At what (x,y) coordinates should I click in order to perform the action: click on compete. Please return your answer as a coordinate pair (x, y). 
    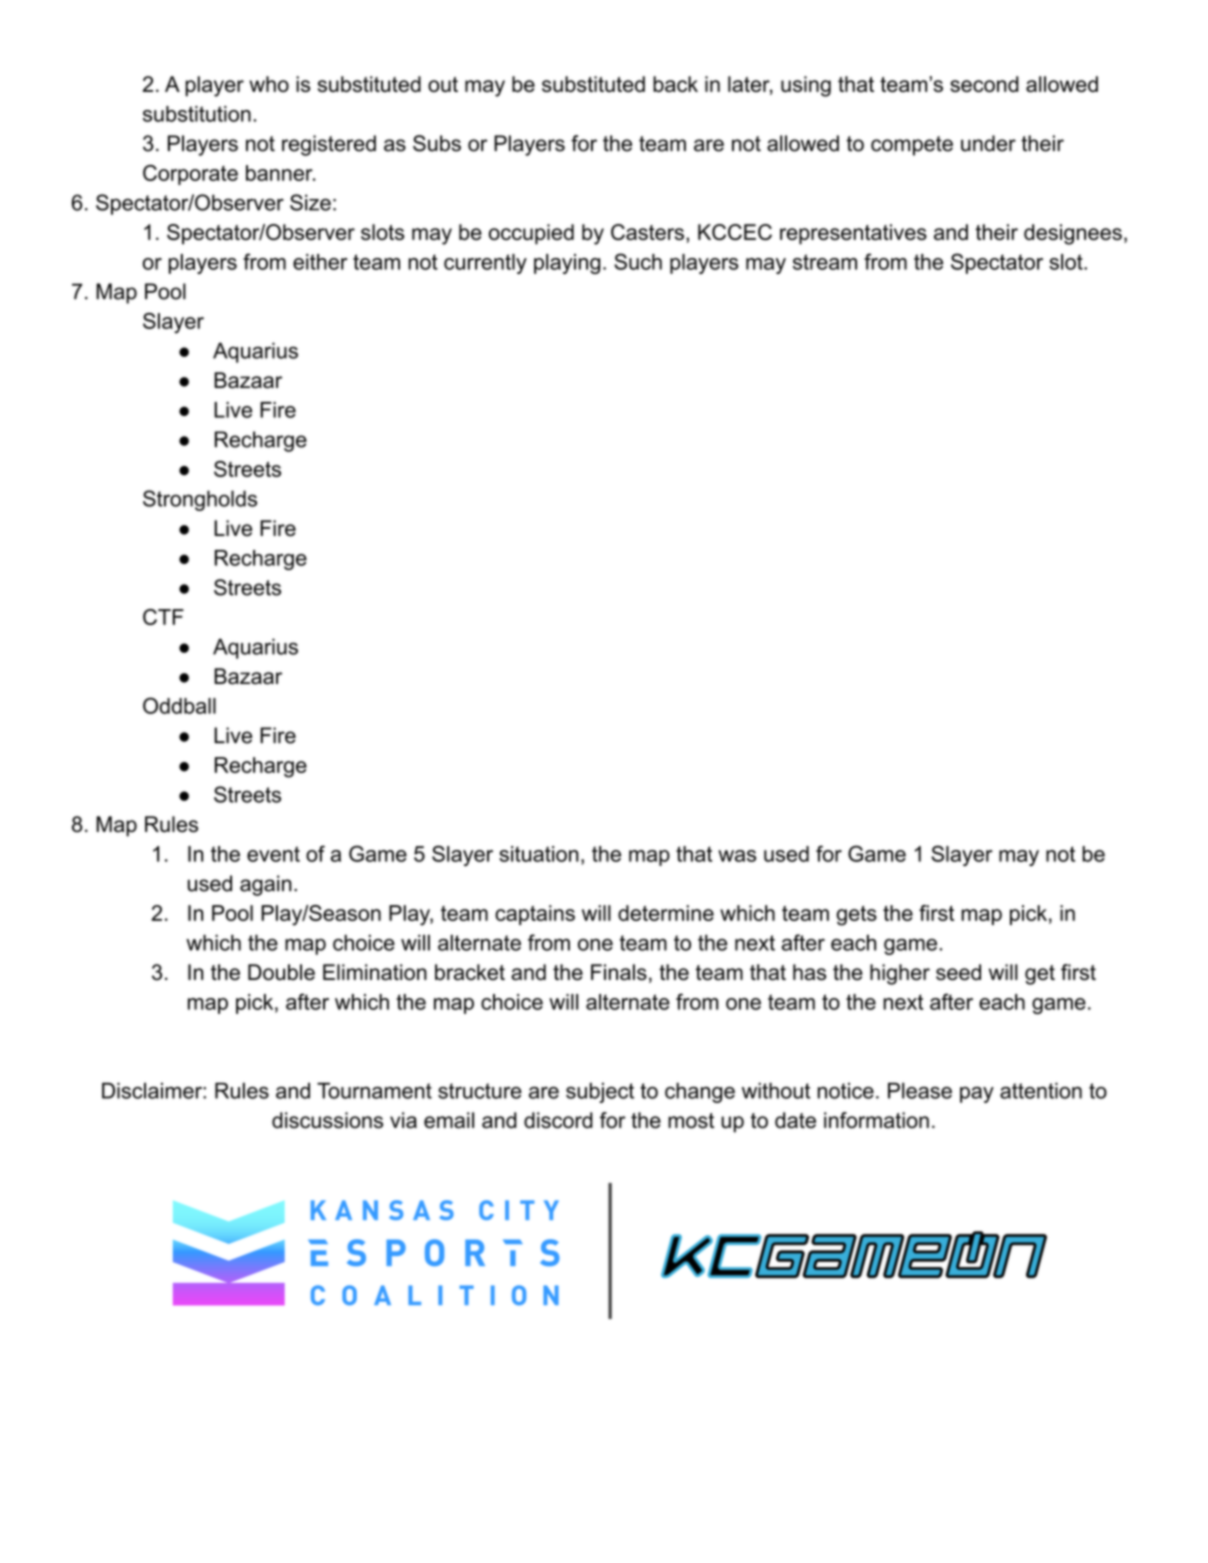
    Looking at the image, I should click on (912, 146).
